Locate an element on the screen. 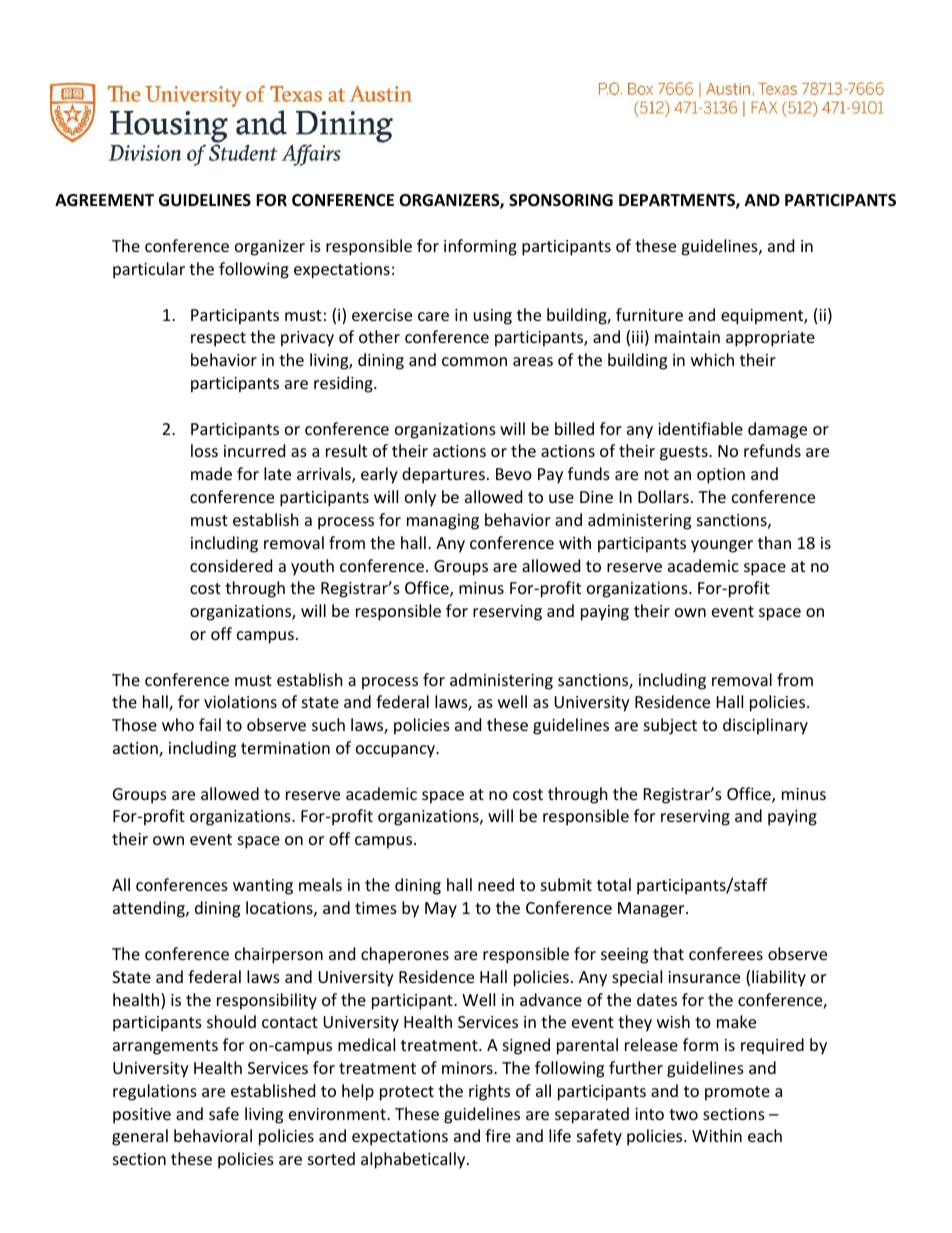 The width and height of the screenshot is (952, 1233). managing is located at coordinates (443, 522).
